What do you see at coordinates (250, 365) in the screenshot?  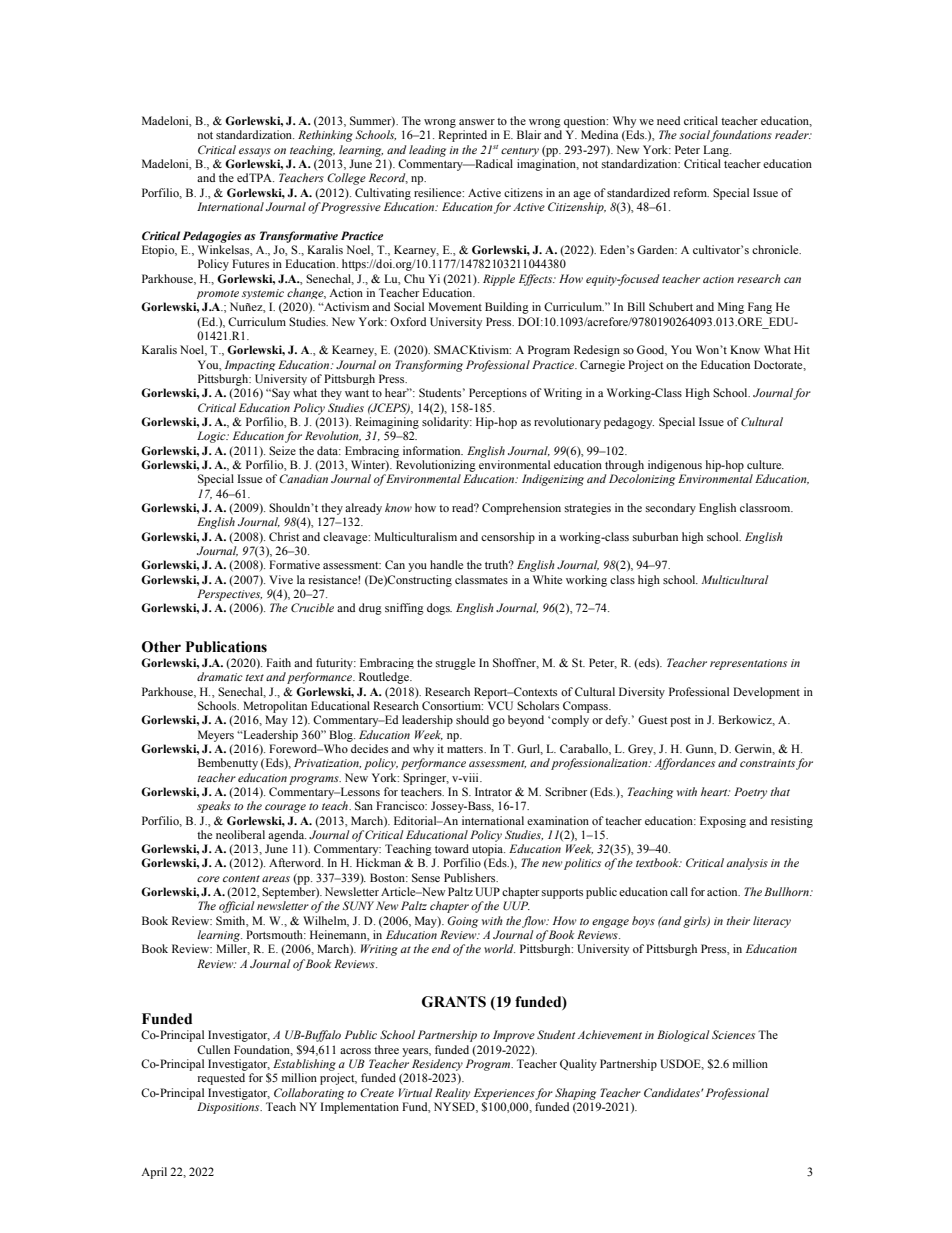 I see `Impacting` at bounding box center [250, 365].
